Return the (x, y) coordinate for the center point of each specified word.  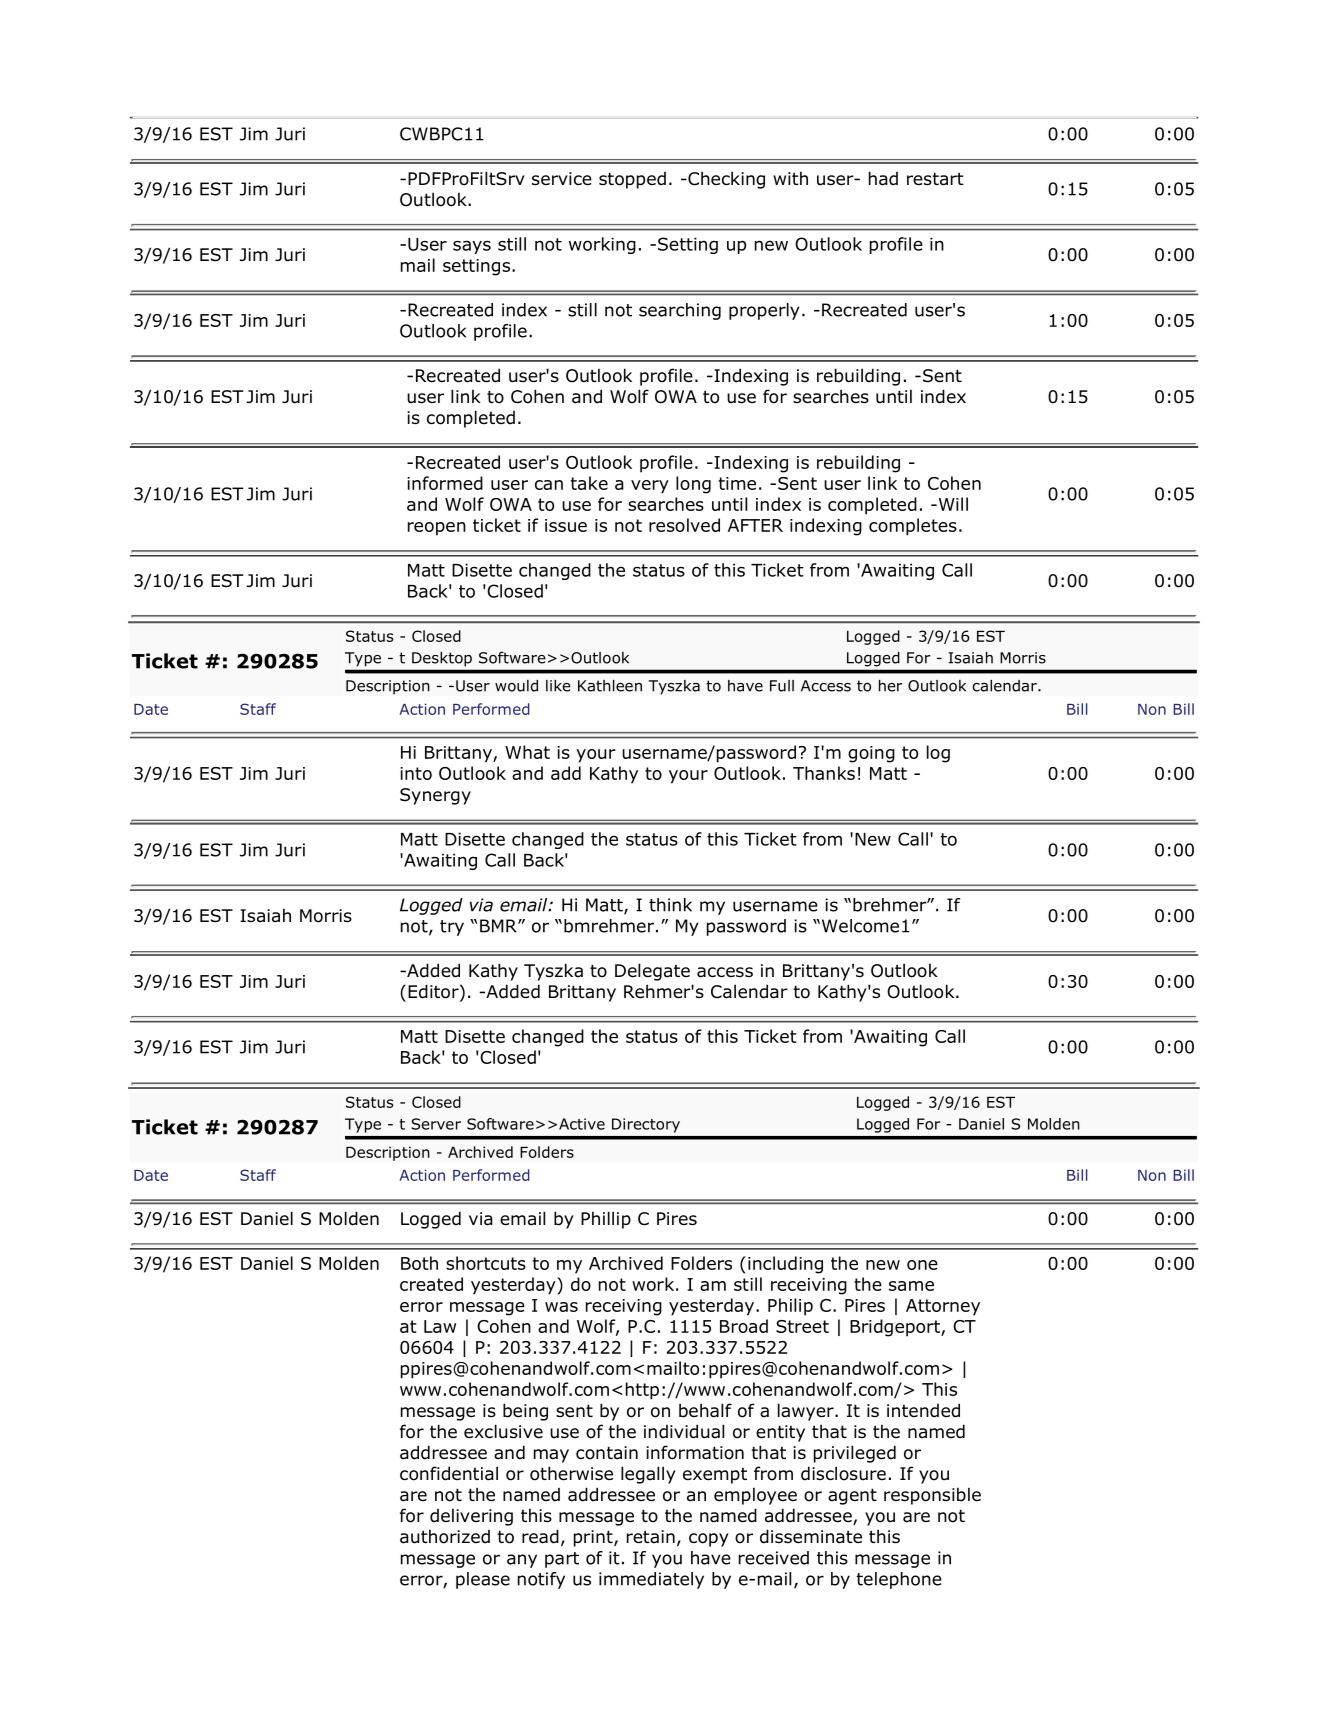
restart (935, 179)
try (452, 928)
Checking (725, 180)
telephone (899, 1580)
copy (709, 1540)
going (871, 754)
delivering (471, 1517)
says (472, 247)
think (670, 905)
